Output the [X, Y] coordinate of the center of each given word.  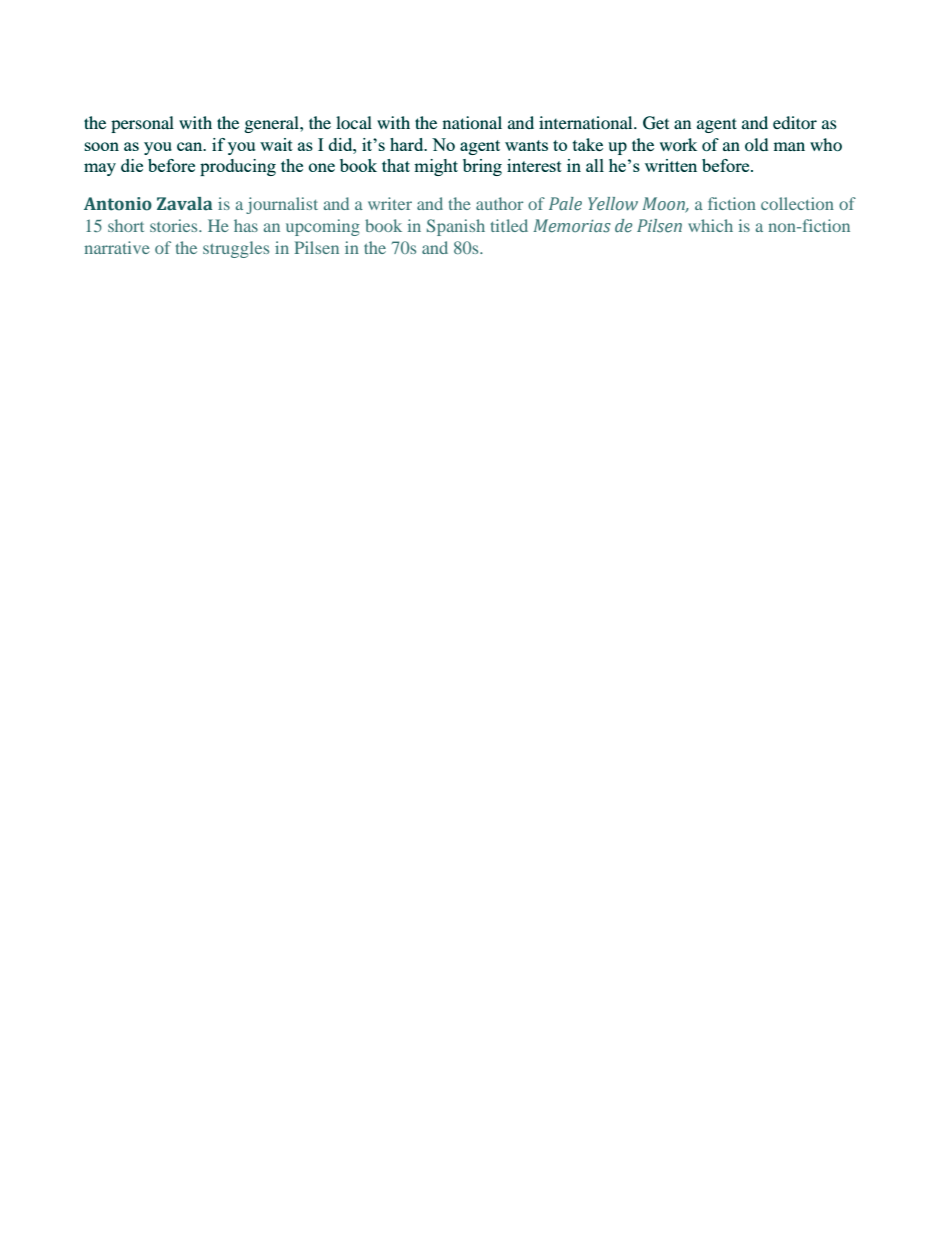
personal [142, 124]
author [500, 203]
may [100, 169]
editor [795, 122]
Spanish [456, 227]
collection [797, 203]
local [354, 122]
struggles [236, 249]
